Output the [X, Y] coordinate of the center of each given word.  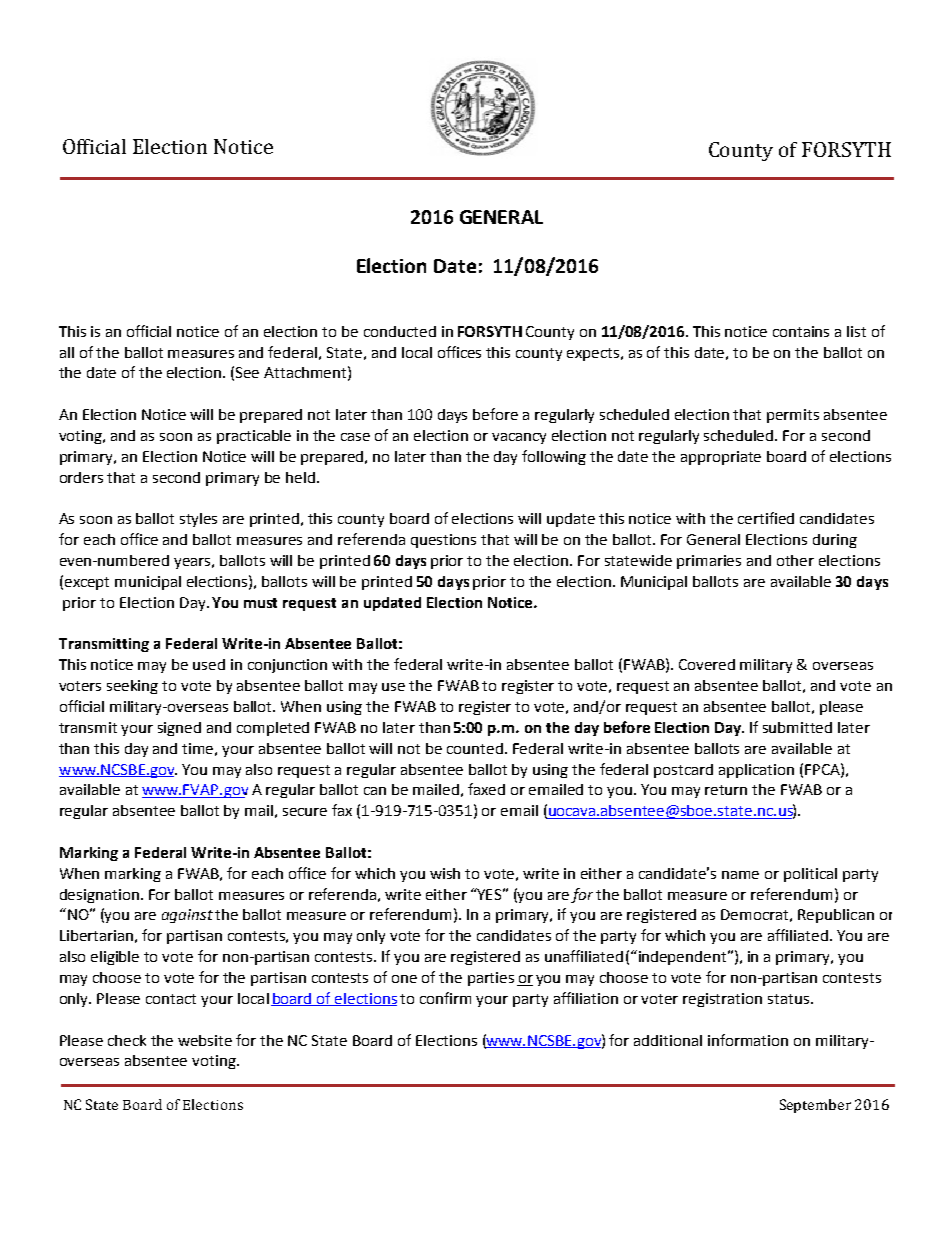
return [726, 790]
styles [198, 520]
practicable [254, 437]
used [209, 664]
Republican [836, 916]
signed [179, 729]
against [187, 916]
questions [443, 541]
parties [491, 979]
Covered [707, 664]
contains [801, 331]
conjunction [287, 666]
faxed [486, 789]
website [205, 1040]
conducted [400, 331]
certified [766, 518]
